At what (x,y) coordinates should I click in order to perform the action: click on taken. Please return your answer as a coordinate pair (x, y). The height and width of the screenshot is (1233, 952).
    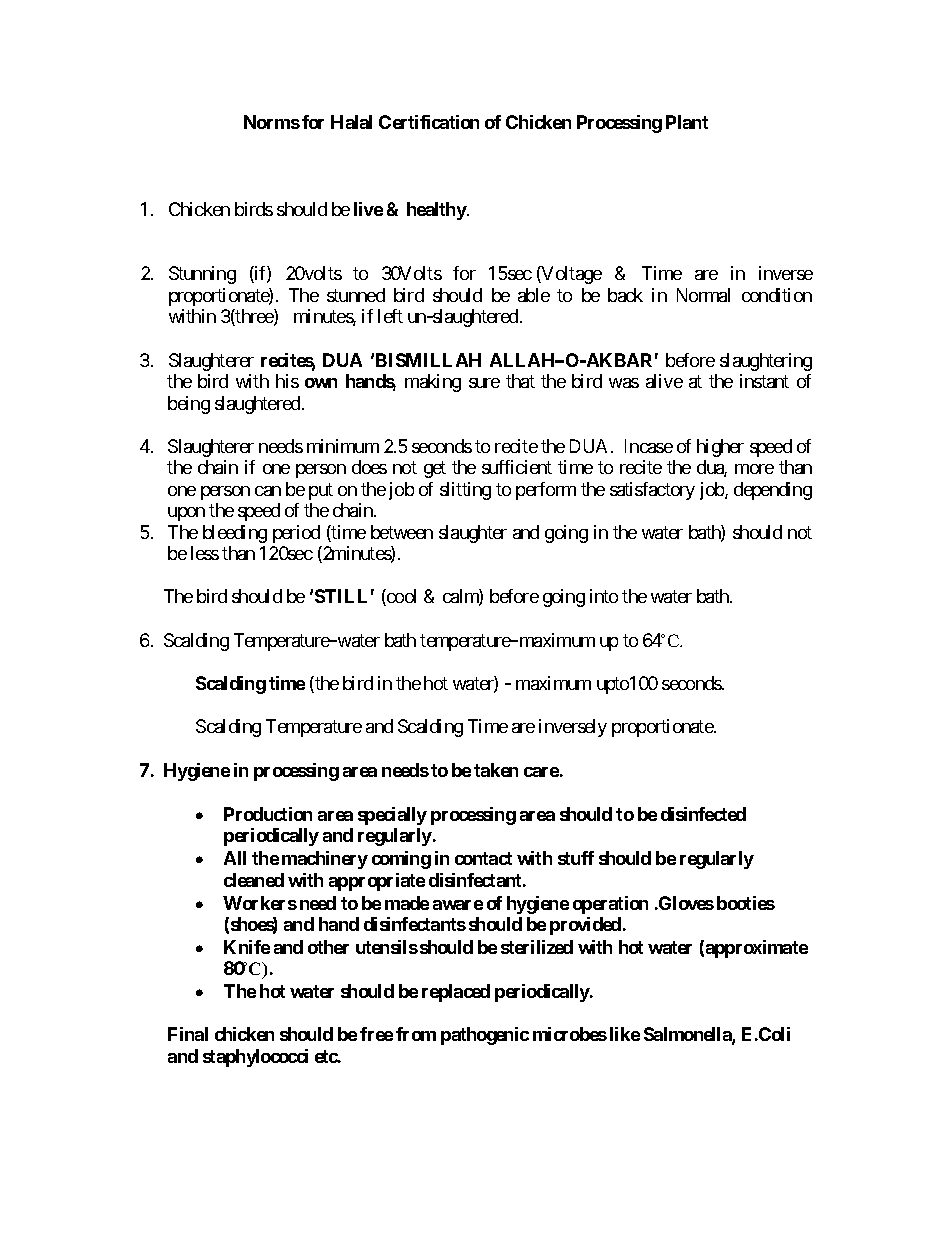
    Looking at the image, I should click on (496, 770).
